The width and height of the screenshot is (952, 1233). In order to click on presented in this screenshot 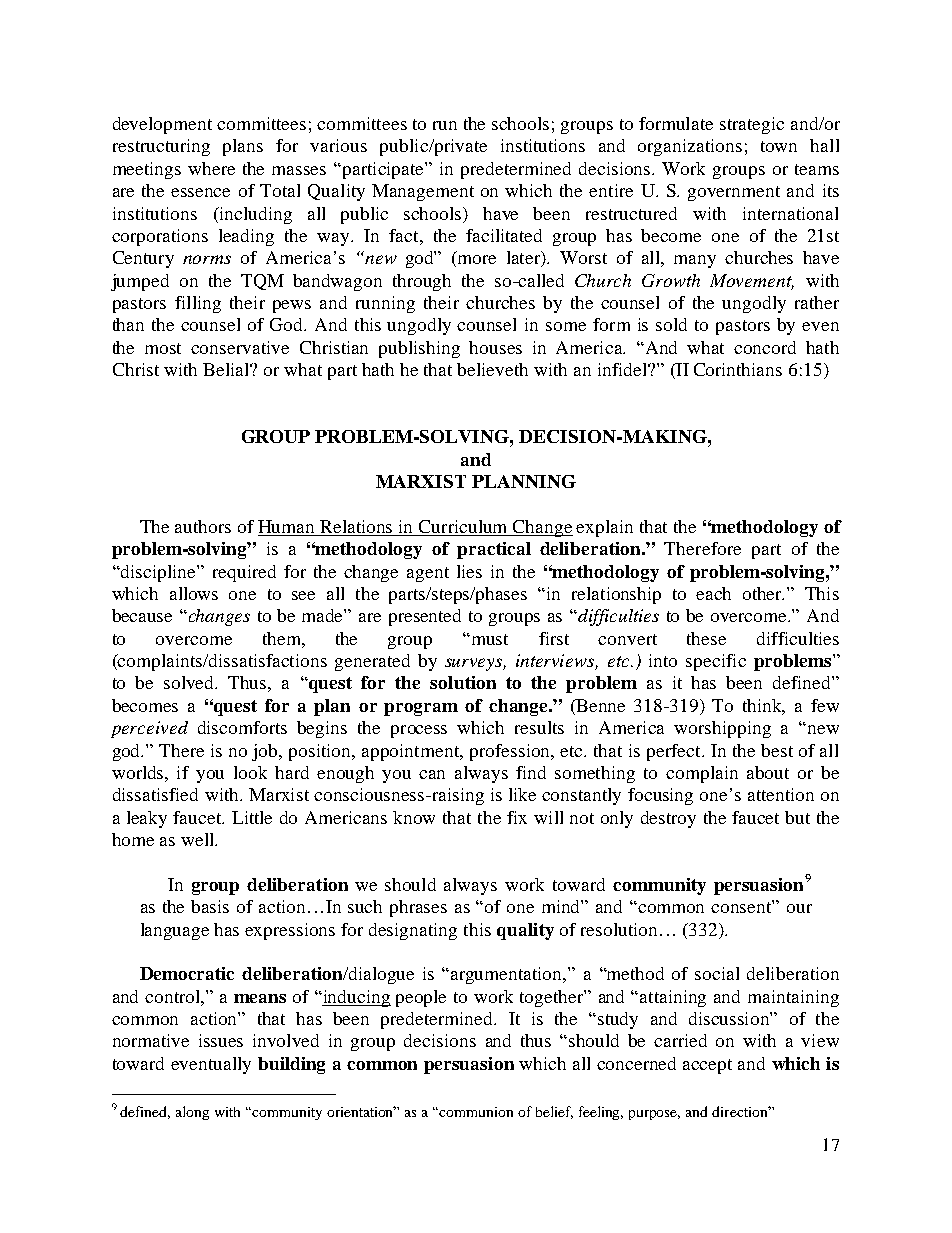, I will do `click(425, 617)`.
